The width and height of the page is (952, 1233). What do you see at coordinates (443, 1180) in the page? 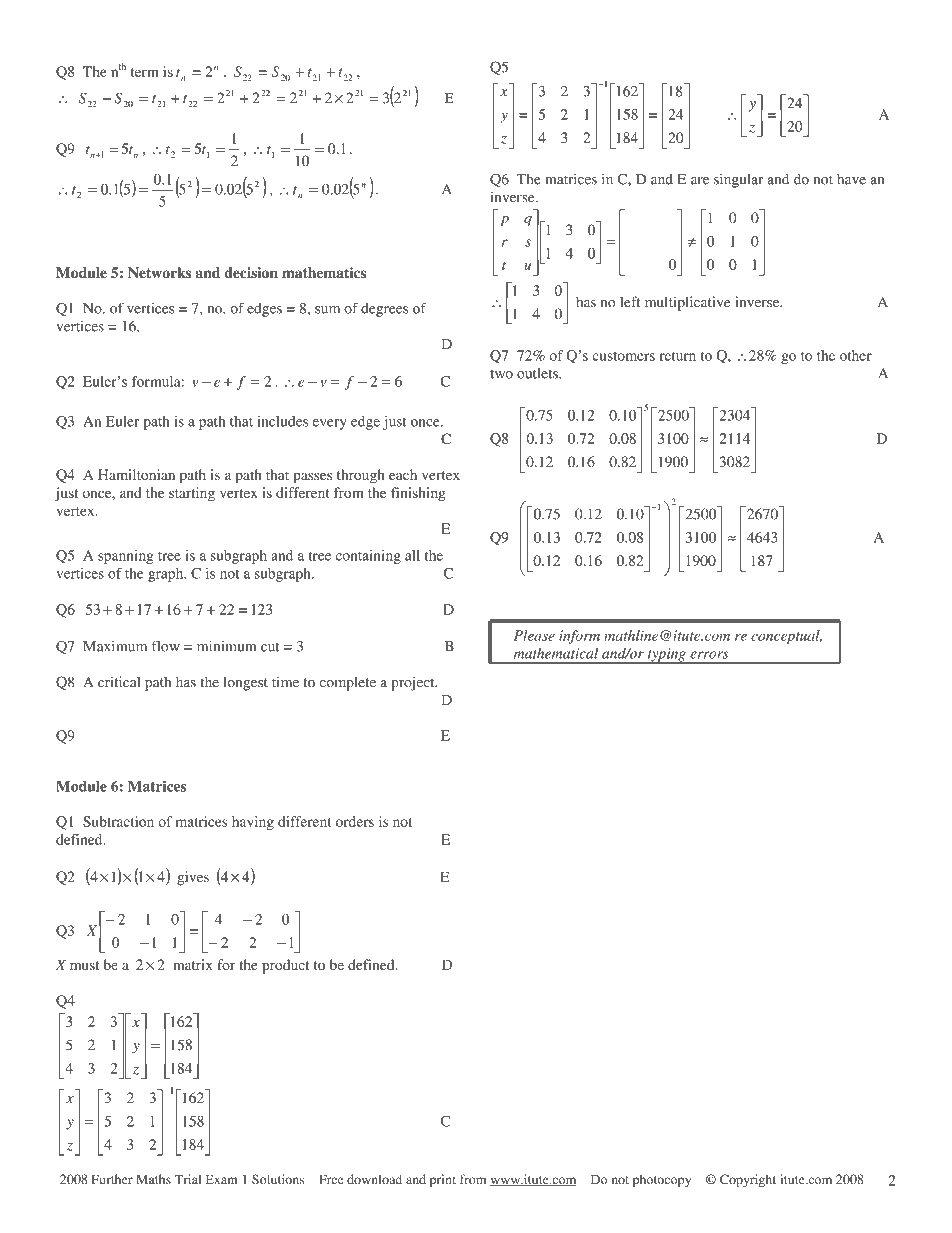
I see `print` at bounding box center [443, 1180].
